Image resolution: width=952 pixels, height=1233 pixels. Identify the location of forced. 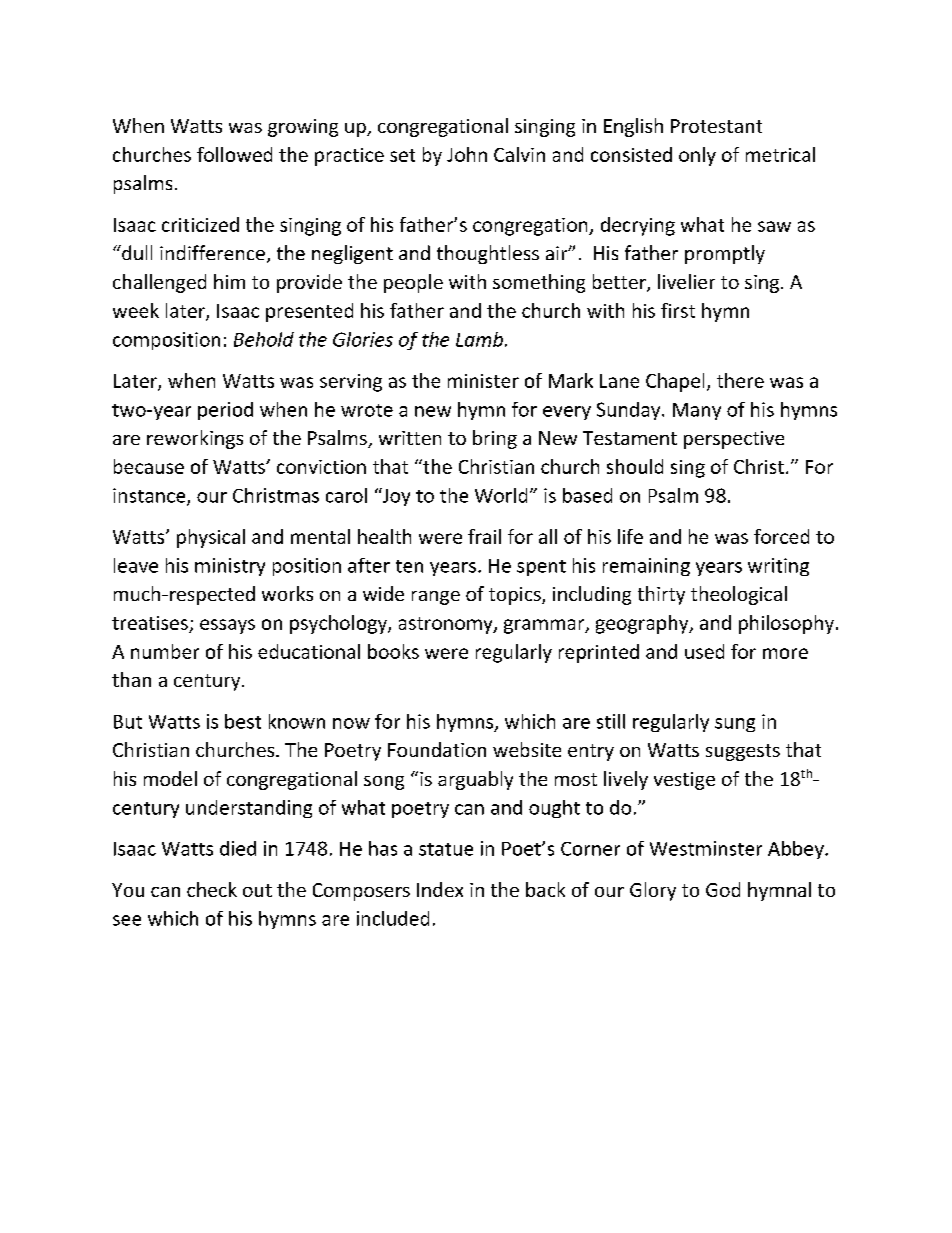
(781, 536).
